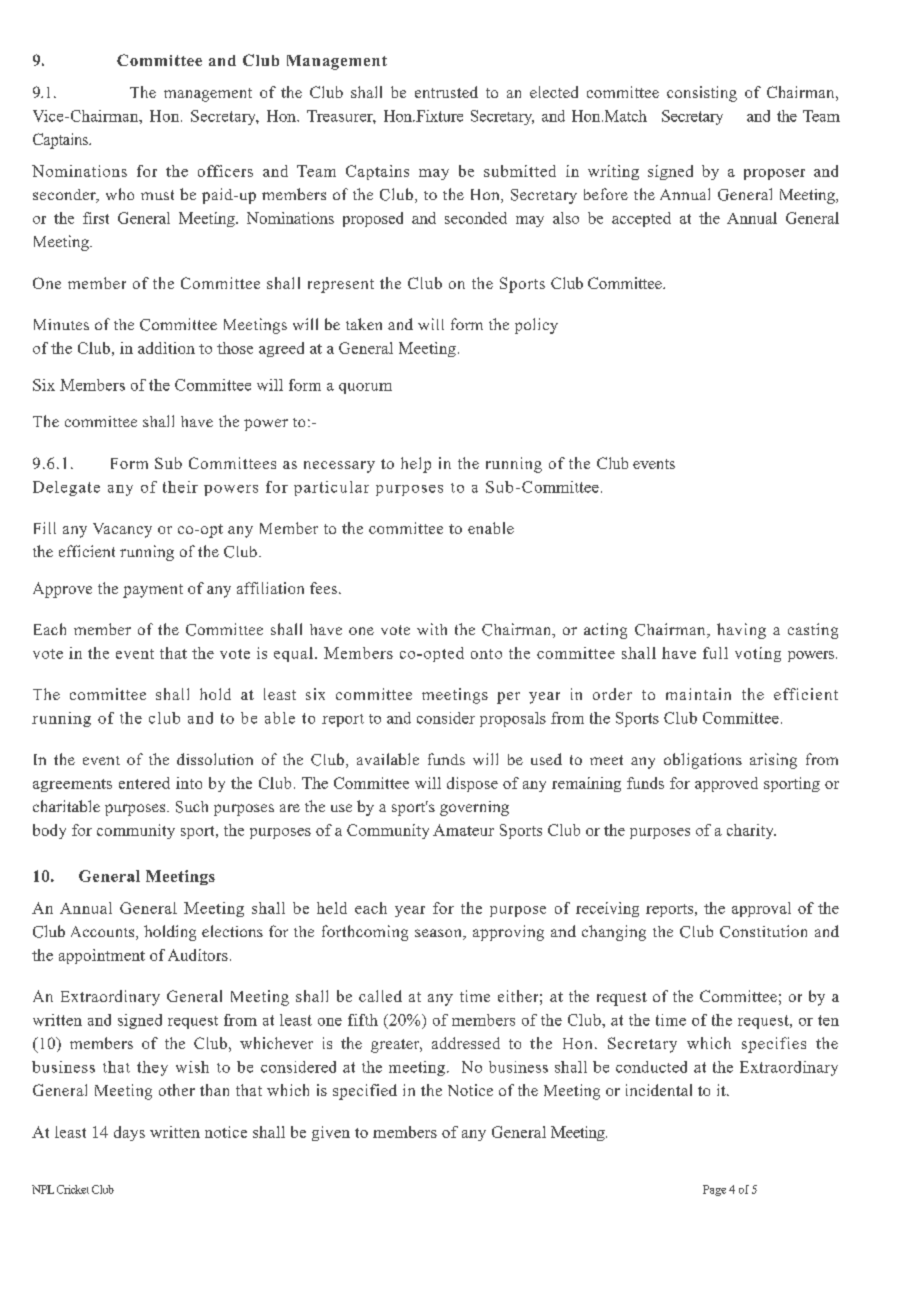 The width and height of the image is (924, 1308). I want to click on entrusted, so click(446, 92).
